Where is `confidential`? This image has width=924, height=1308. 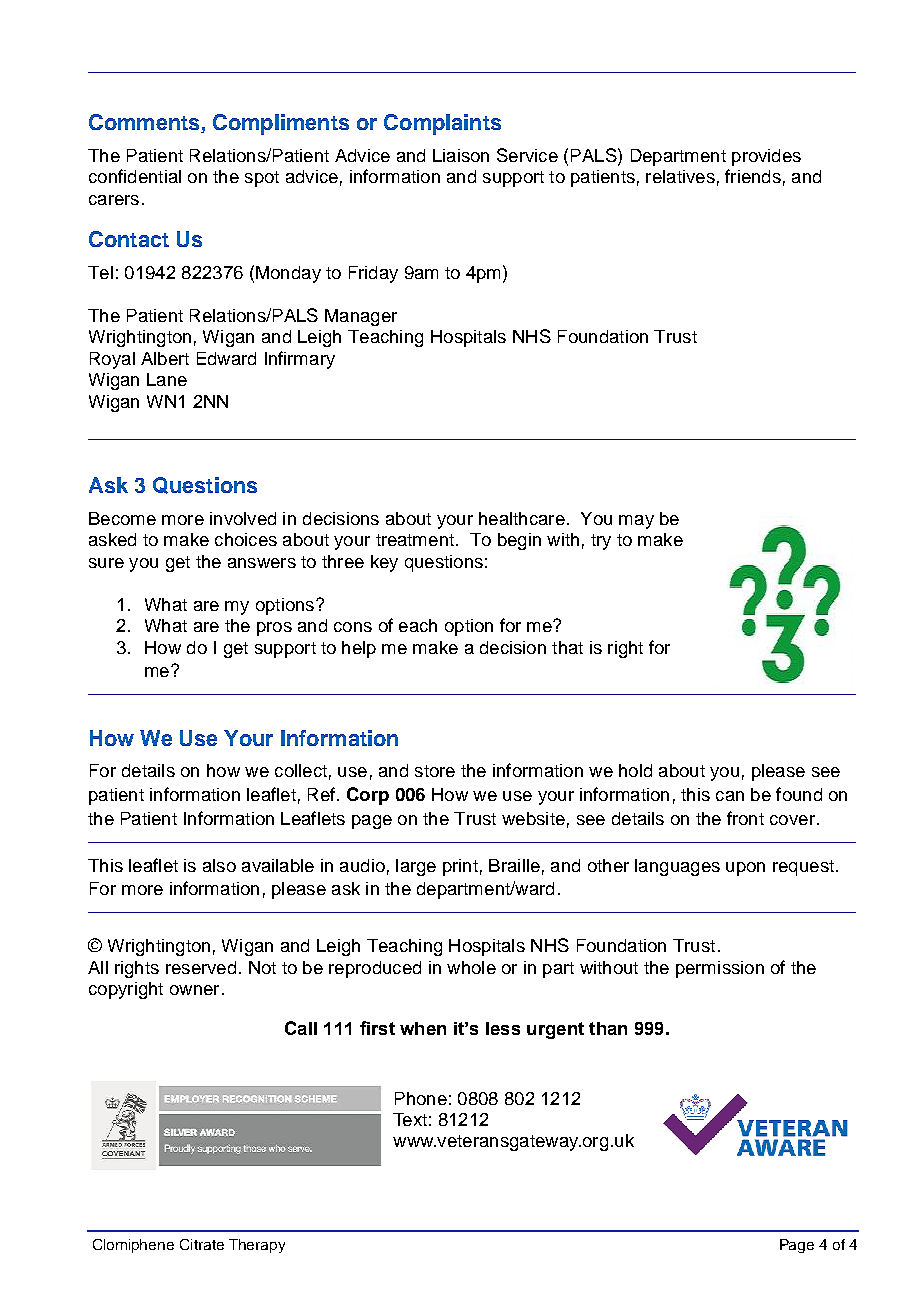
confidential is located at coordinates (135, 176).
